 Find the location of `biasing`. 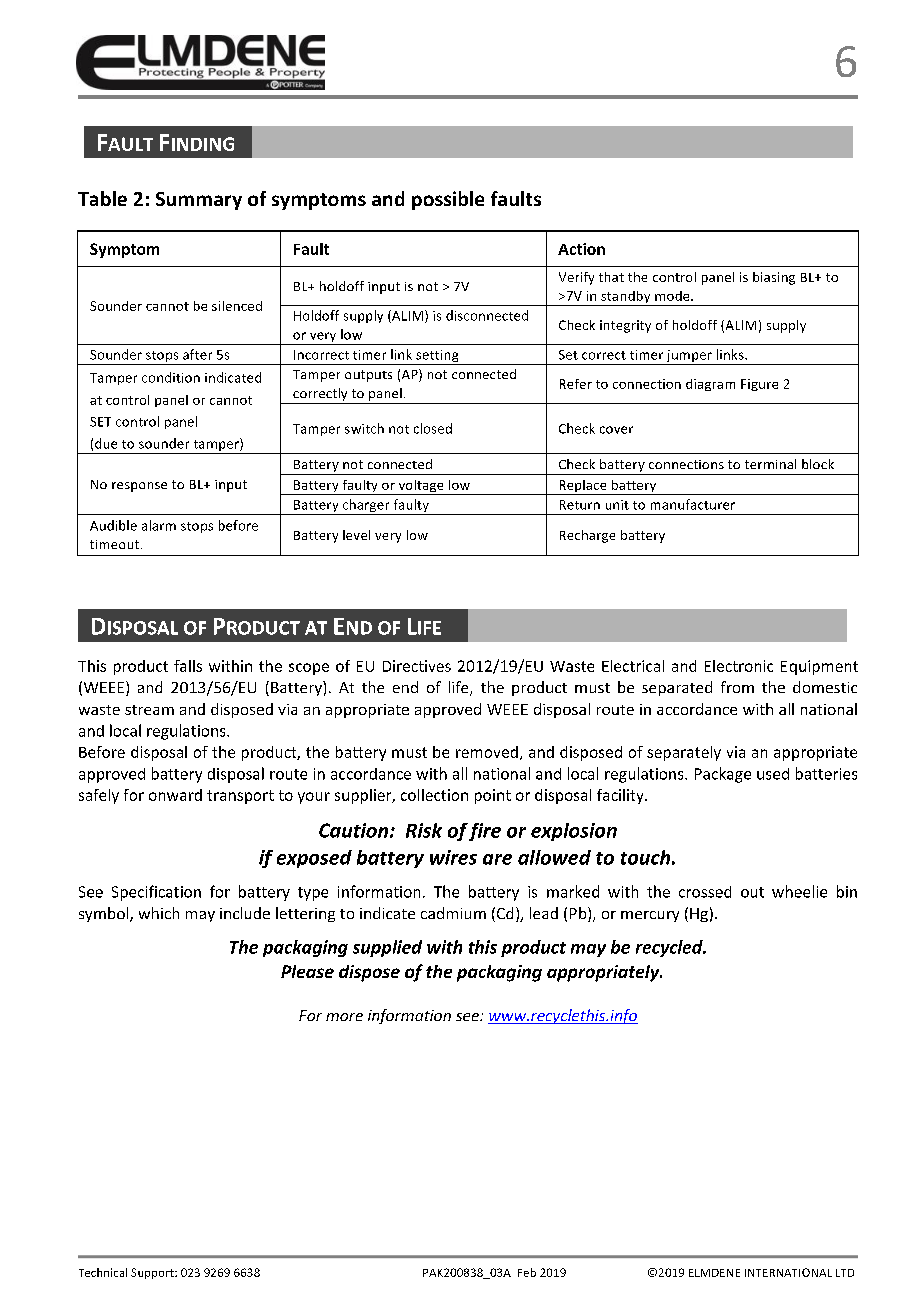

biasing is located at coordinates (774, 278).
